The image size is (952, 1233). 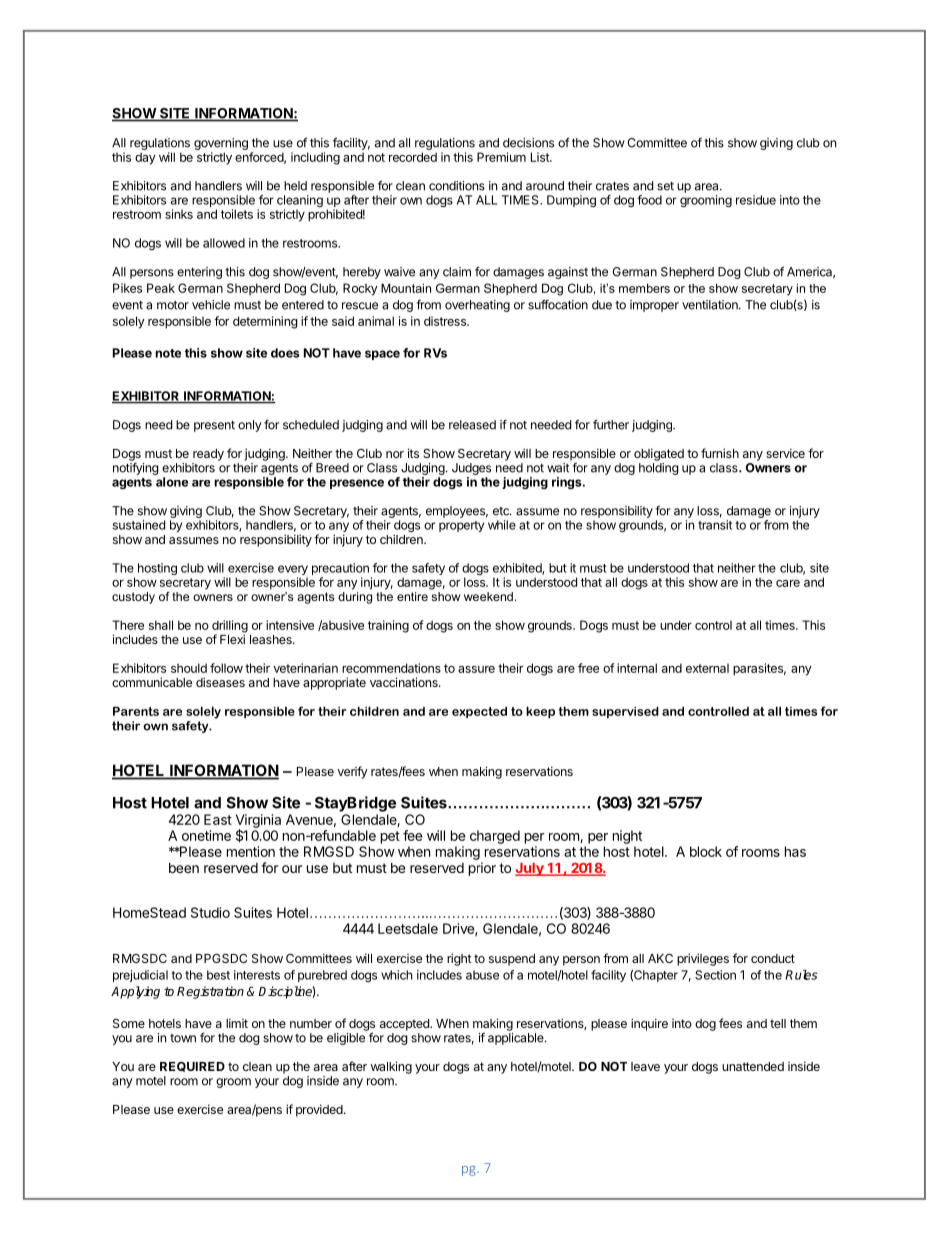 I want to click on residue, so click(x=756, y=200).
